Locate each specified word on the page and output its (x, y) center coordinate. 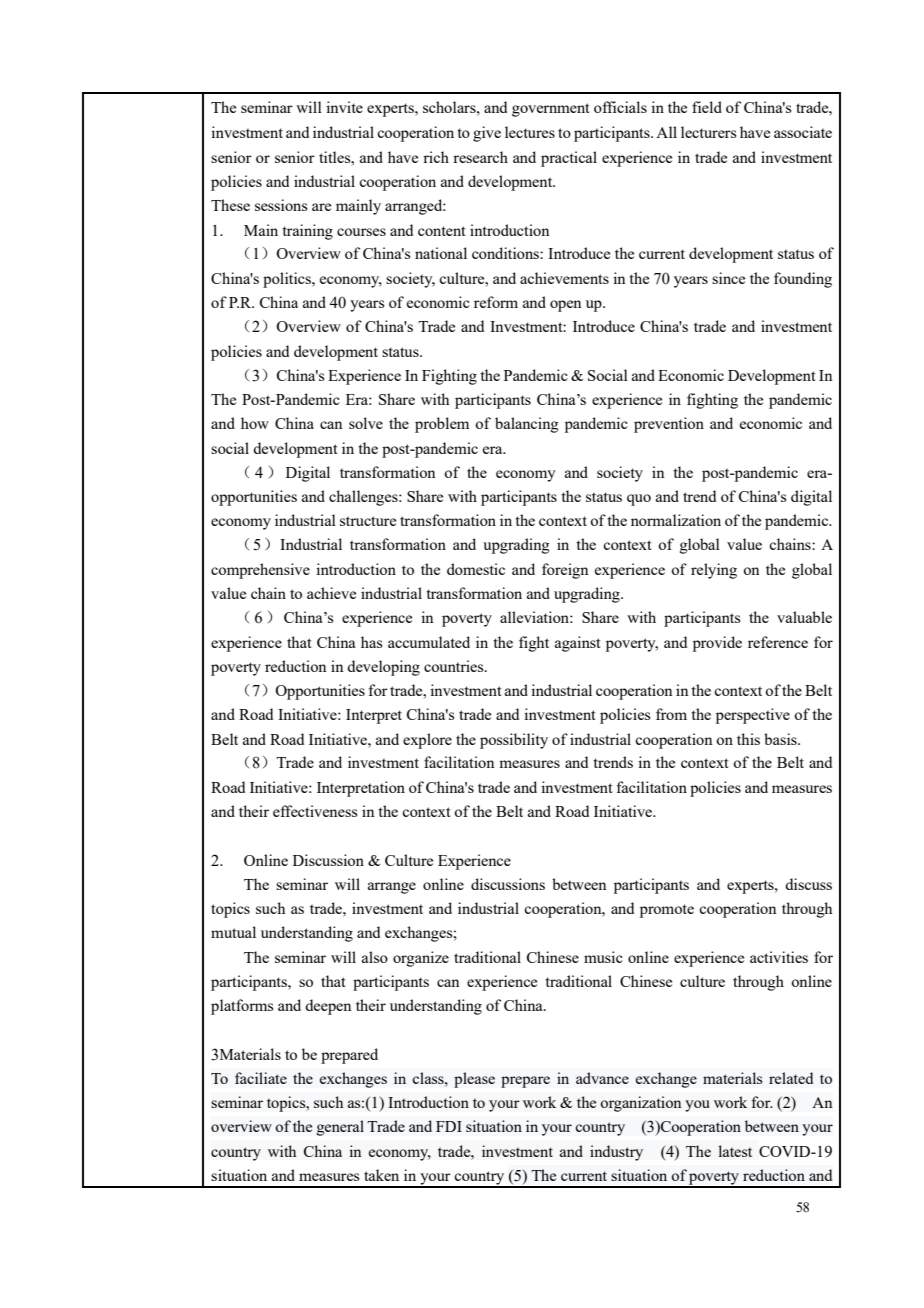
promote (667, 911)
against (578, 644)
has (372, 642)
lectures (530, 132)
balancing (527, 425)
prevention (669, 425)
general (340, 1128)
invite (344, 107)
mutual (233, 932)
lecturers (709, 132)
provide (717, 644)
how (255, 423)
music (603, 957)
